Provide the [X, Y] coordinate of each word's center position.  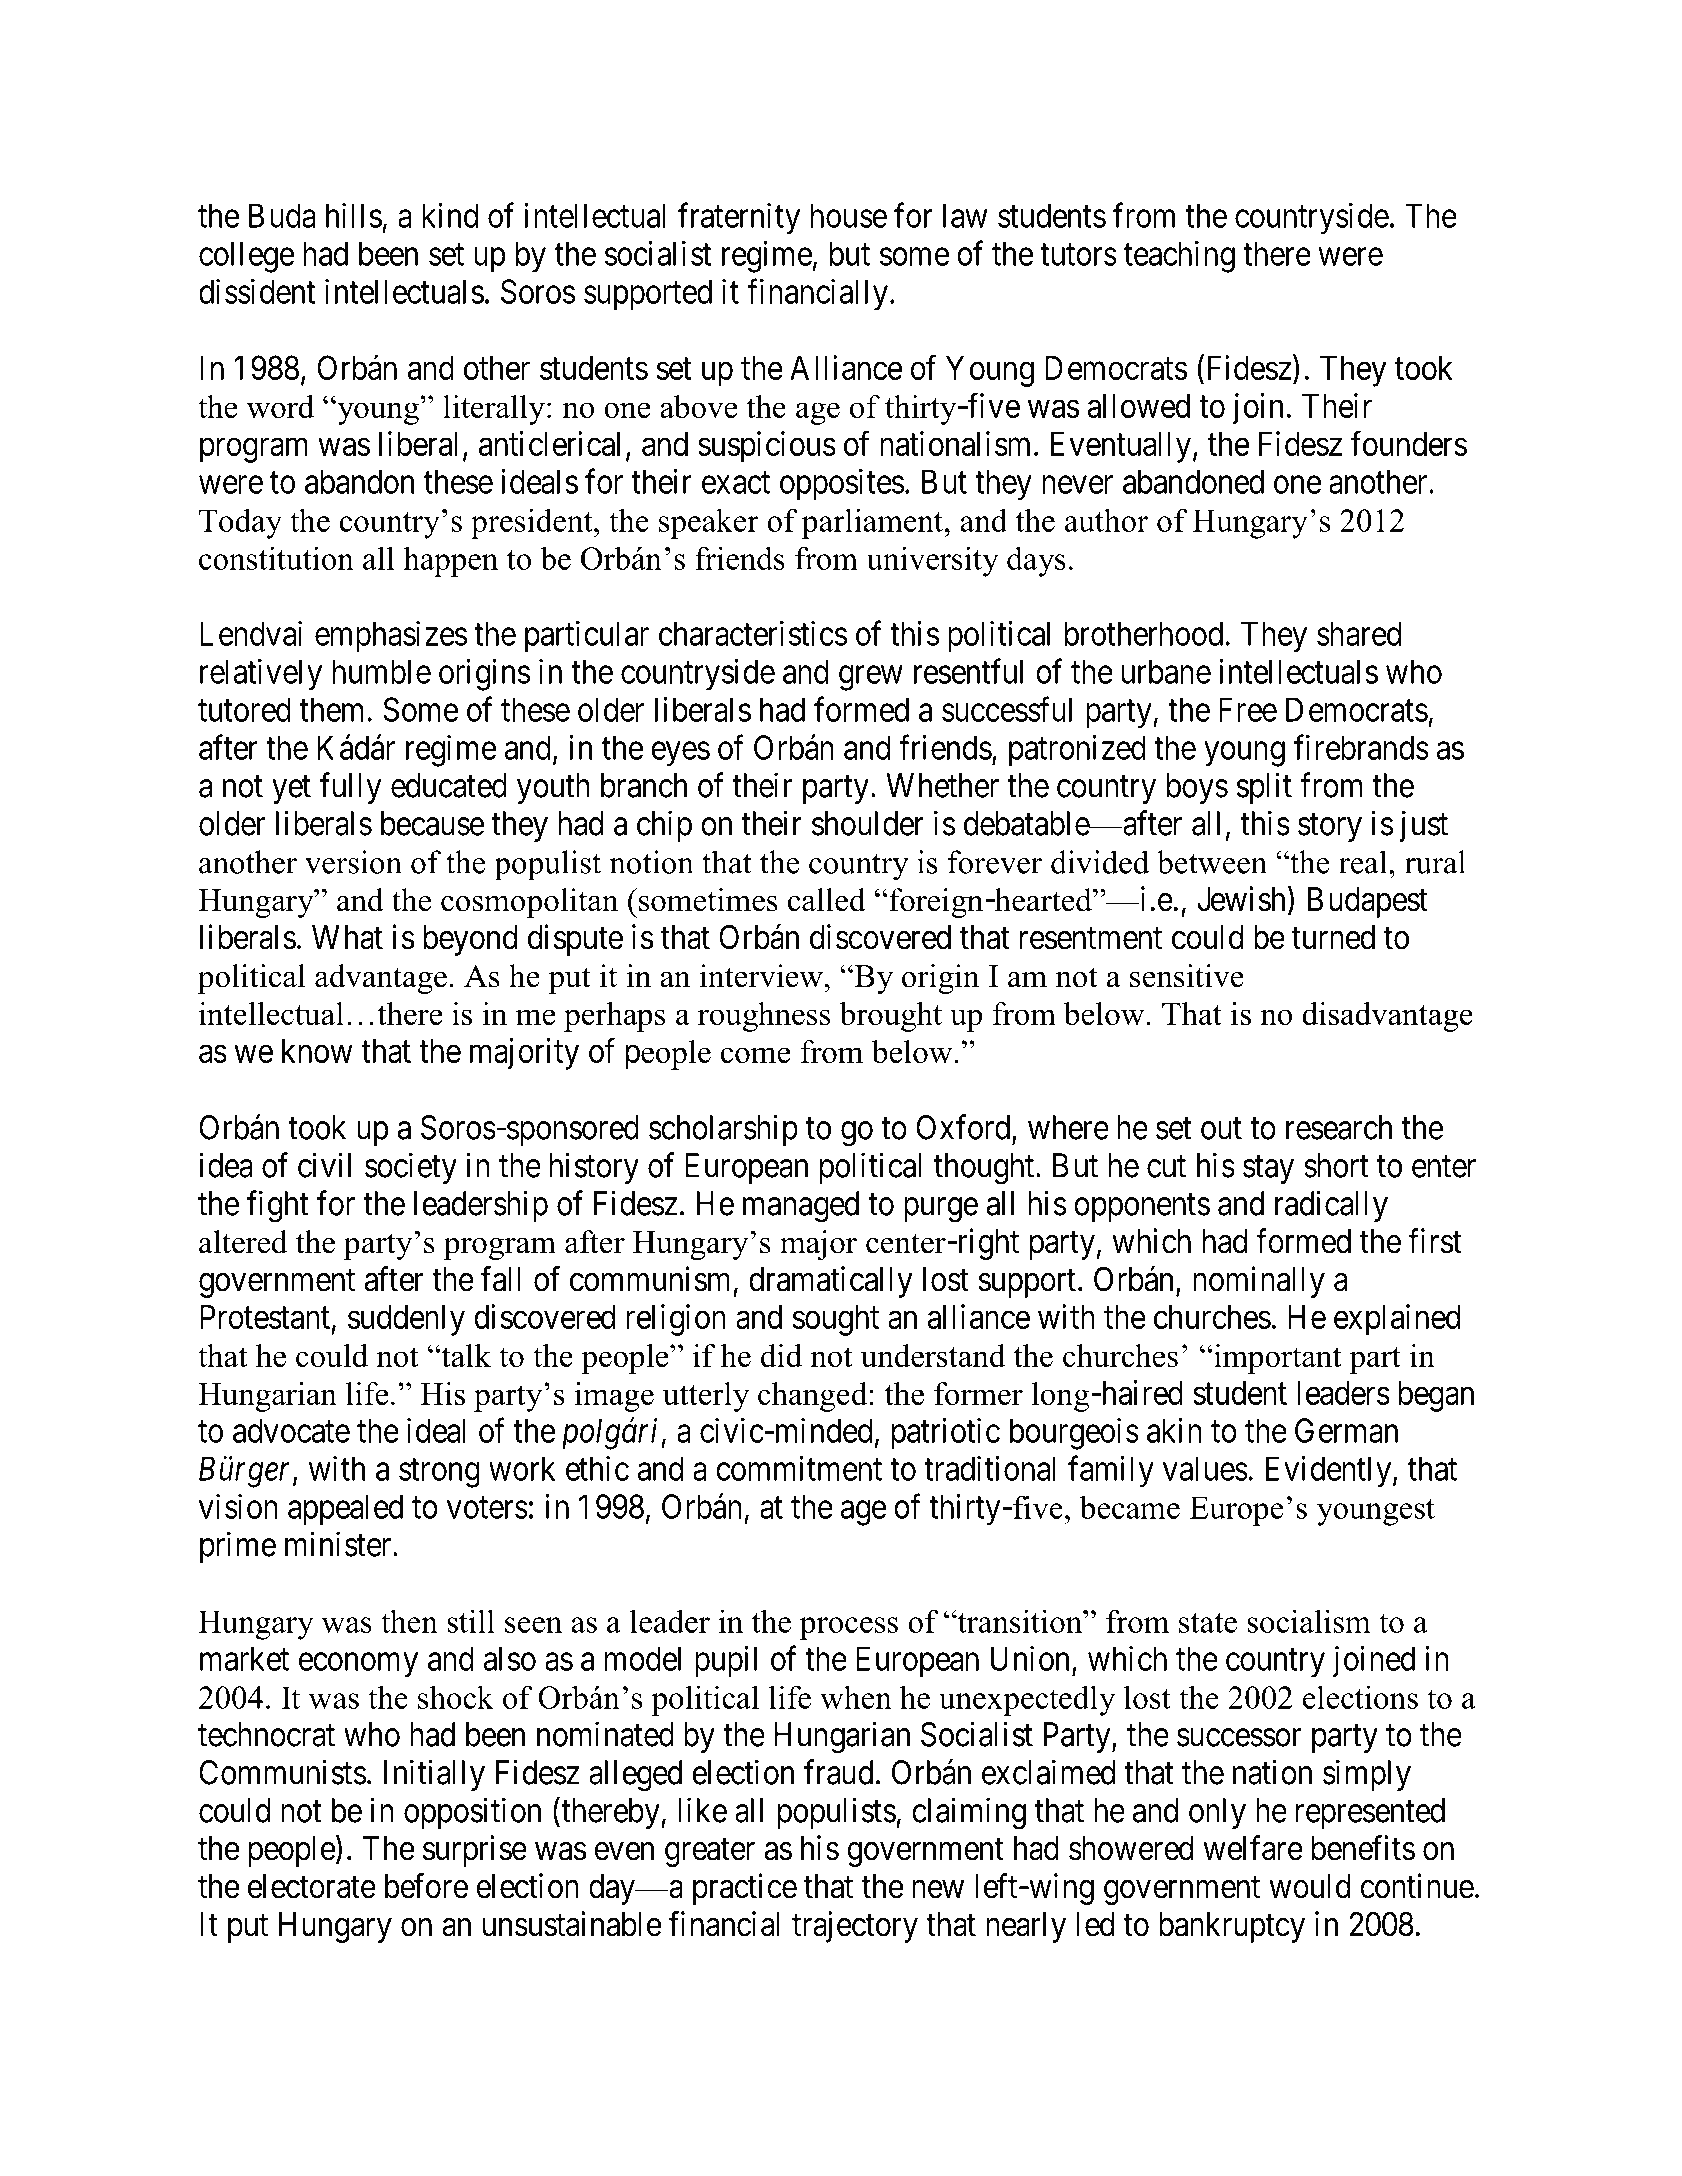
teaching [1179, 256]
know [317, 1050]
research [1339, 1127]
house [848, 215]
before [426, 1886]
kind [450, 215]
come [755, 1055]
